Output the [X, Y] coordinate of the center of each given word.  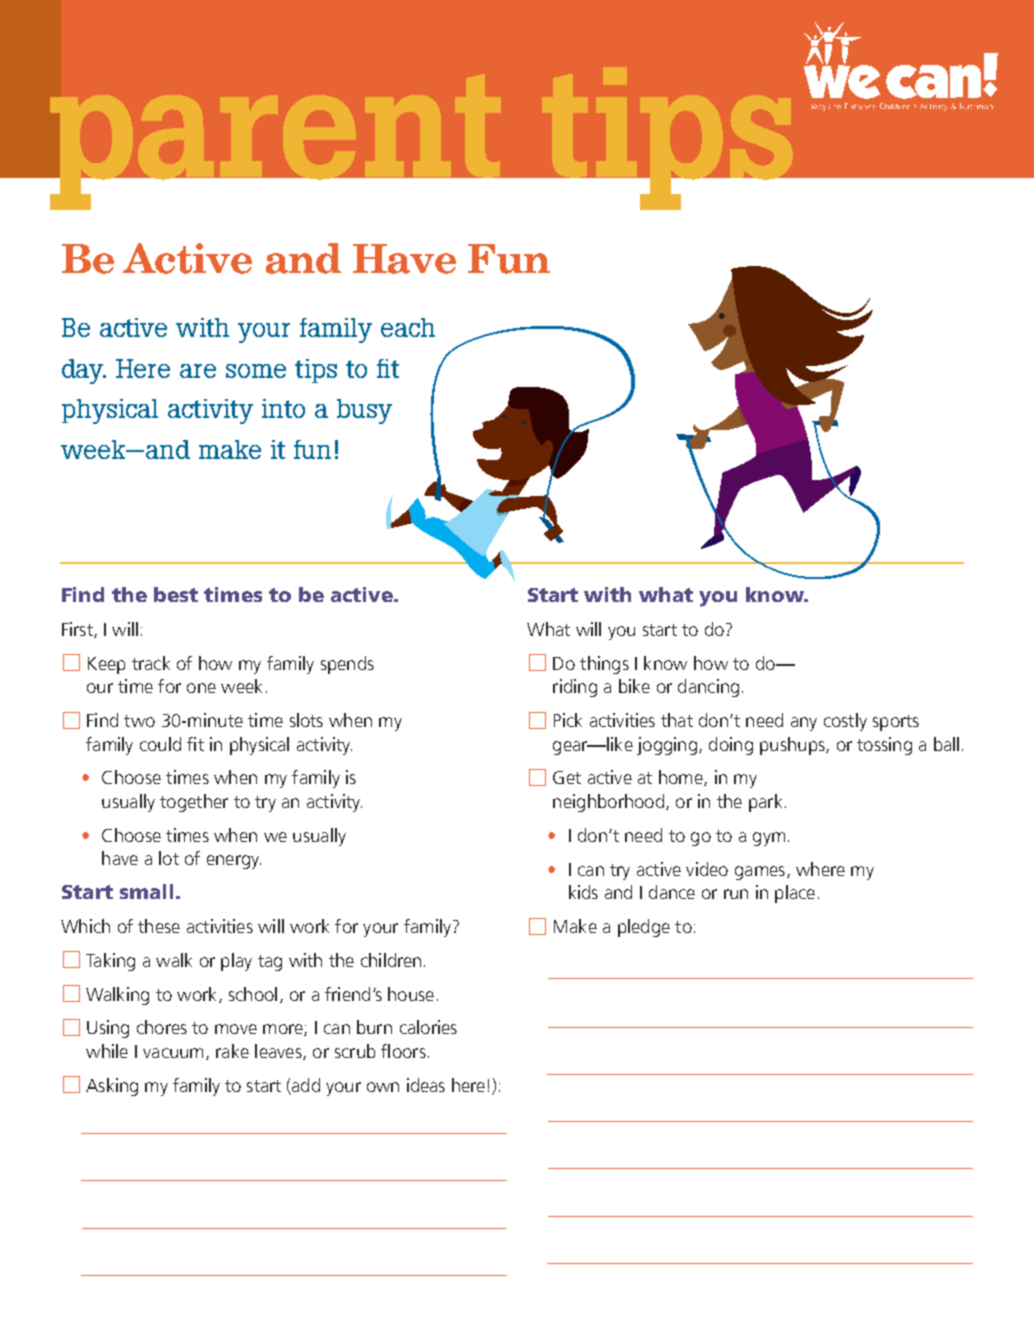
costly [845, 722]
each [408, 327]
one [201, 688]
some [256, 371]
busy [364, 411]
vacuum [173, 1053]
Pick [568, 720]
